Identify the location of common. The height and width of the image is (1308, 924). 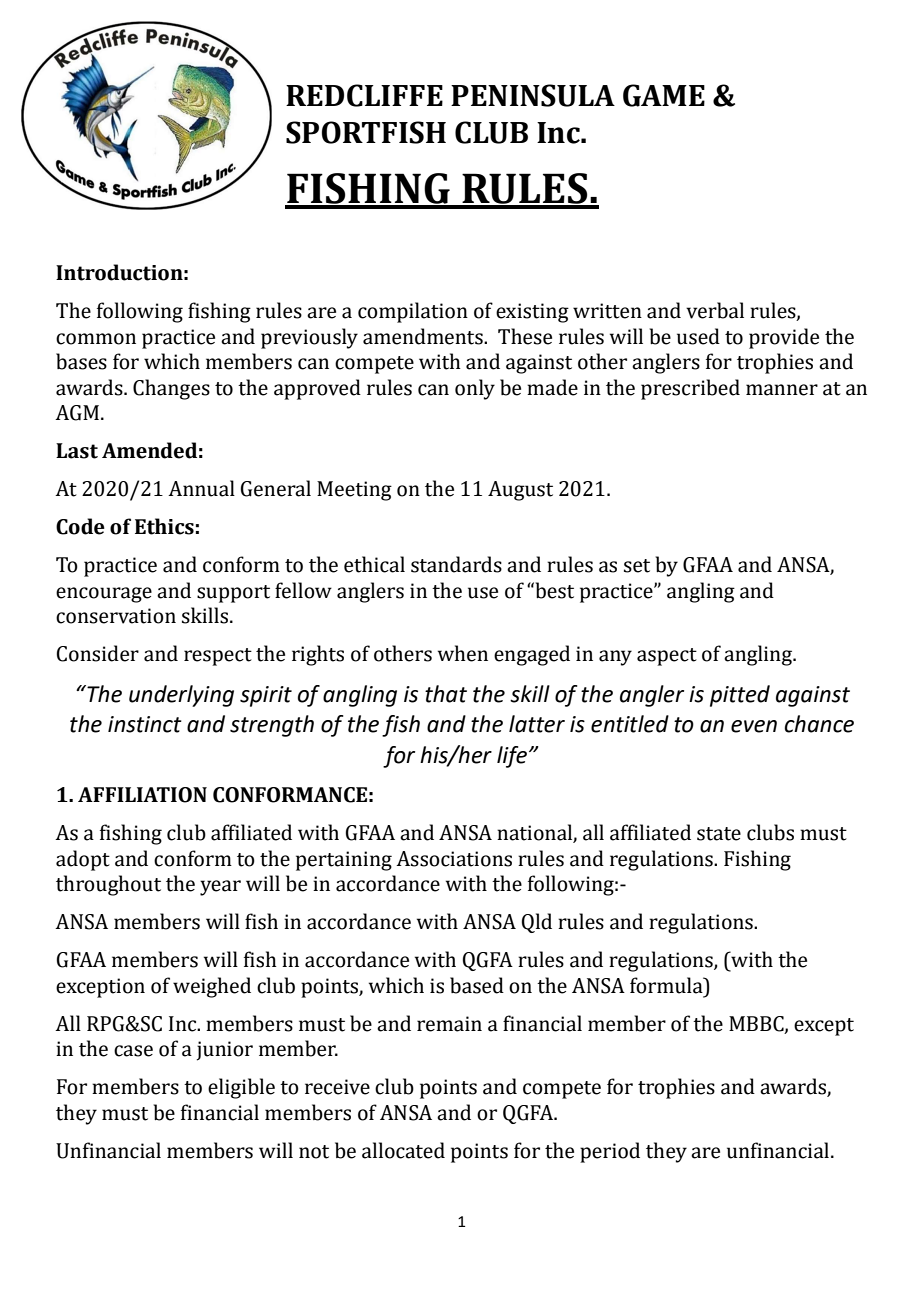
(96, 339).
